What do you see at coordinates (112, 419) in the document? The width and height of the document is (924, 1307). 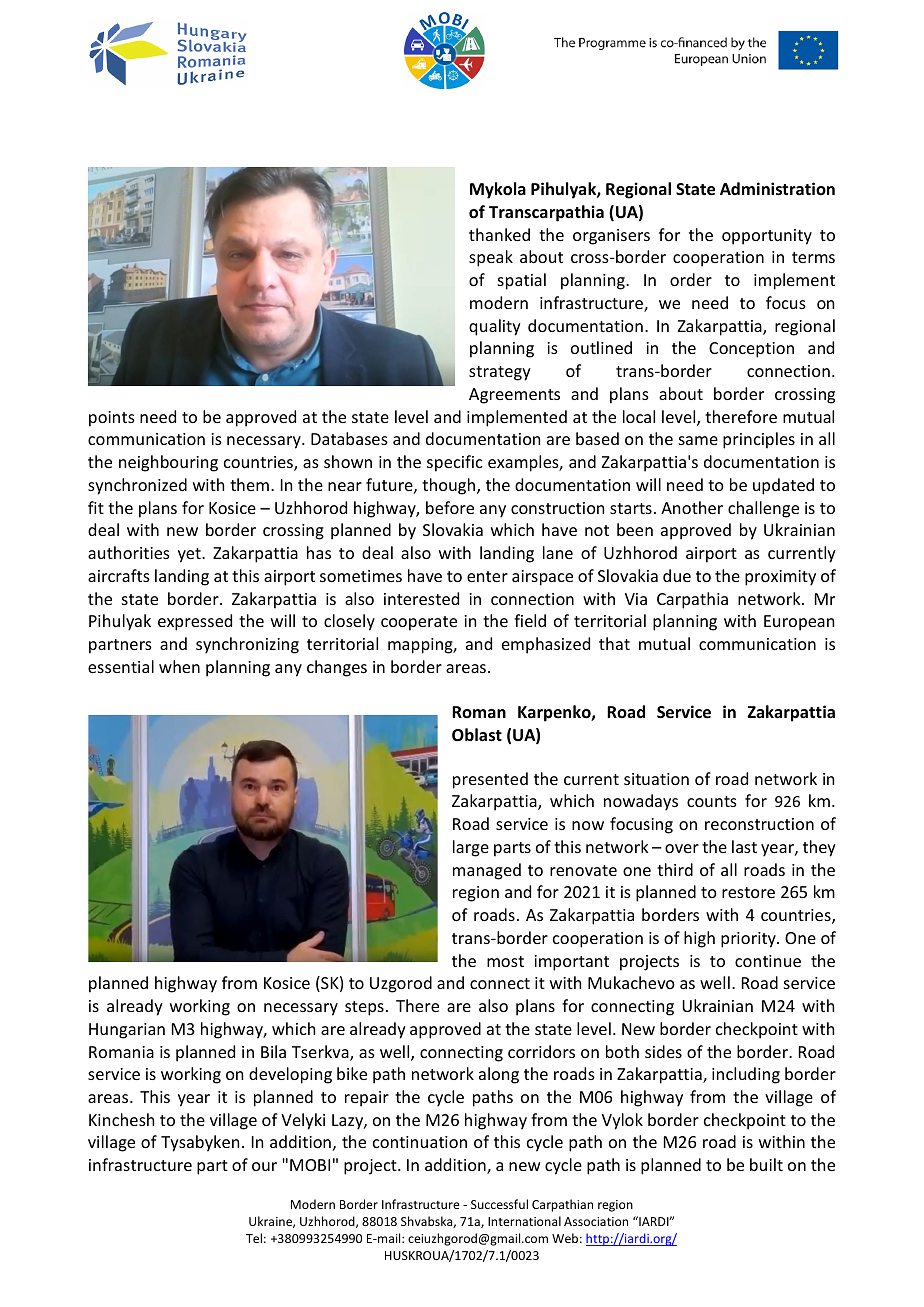 I see `points` at bounding box center [112, 419].
